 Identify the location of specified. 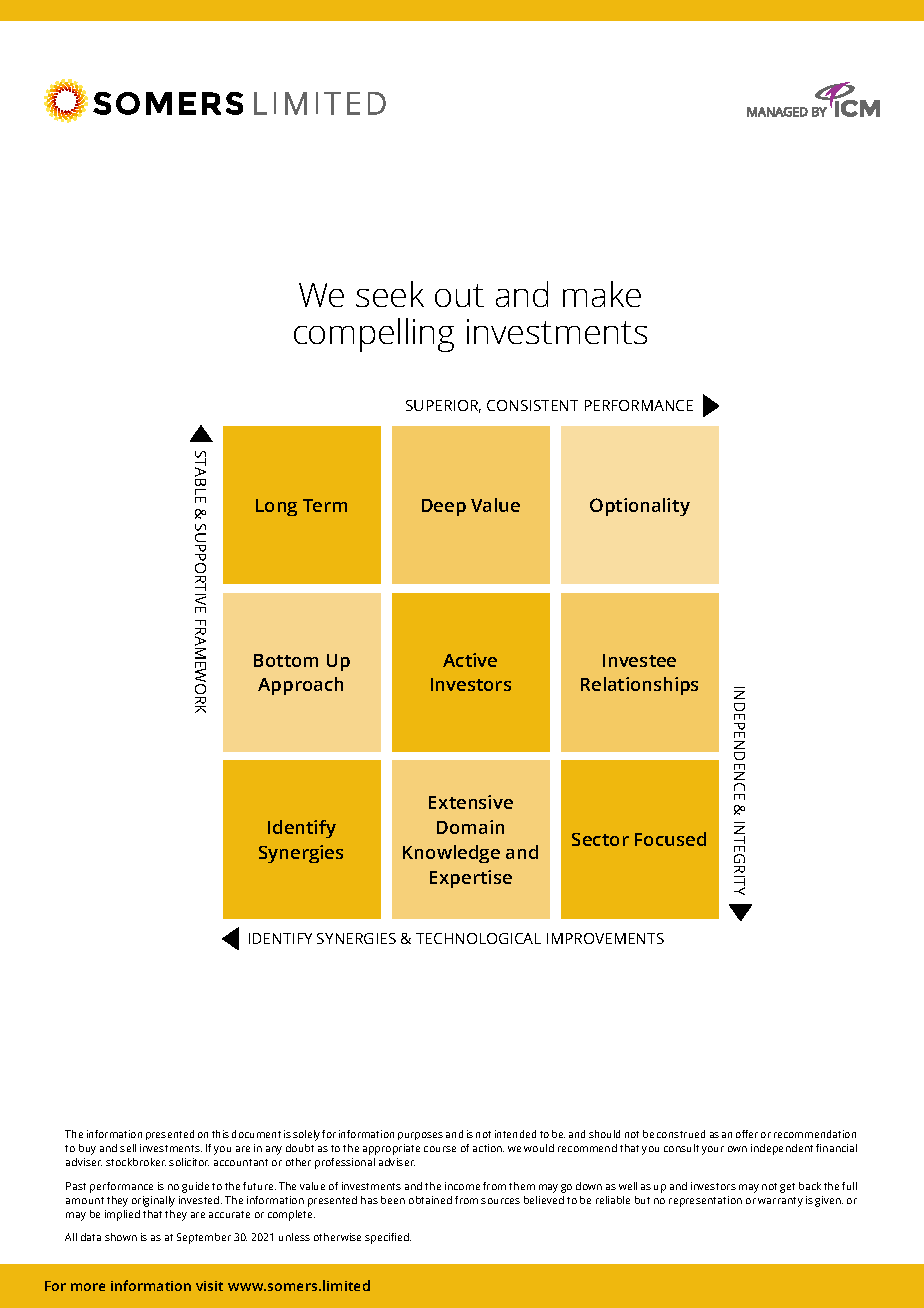
(388, 1238).
